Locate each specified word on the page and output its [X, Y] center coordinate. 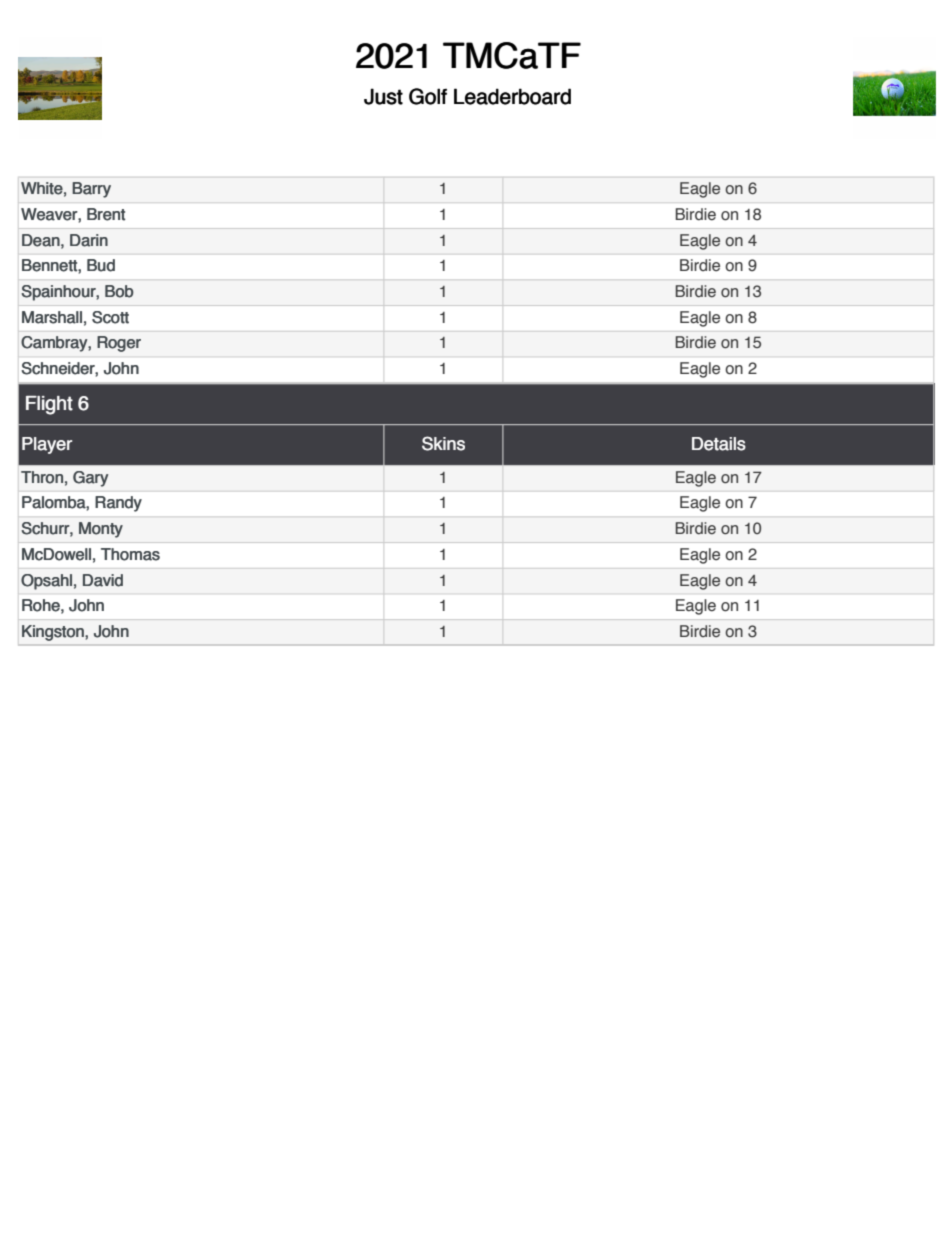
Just [383, 96]
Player [47, 445]
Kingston [54, 633]
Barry [91, 190]
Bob [119, 291]
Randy [118, 504]
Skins [443, 443]
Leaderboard [512, 96]
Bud [101, 265]
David [103, 580]
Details [719, 444]
